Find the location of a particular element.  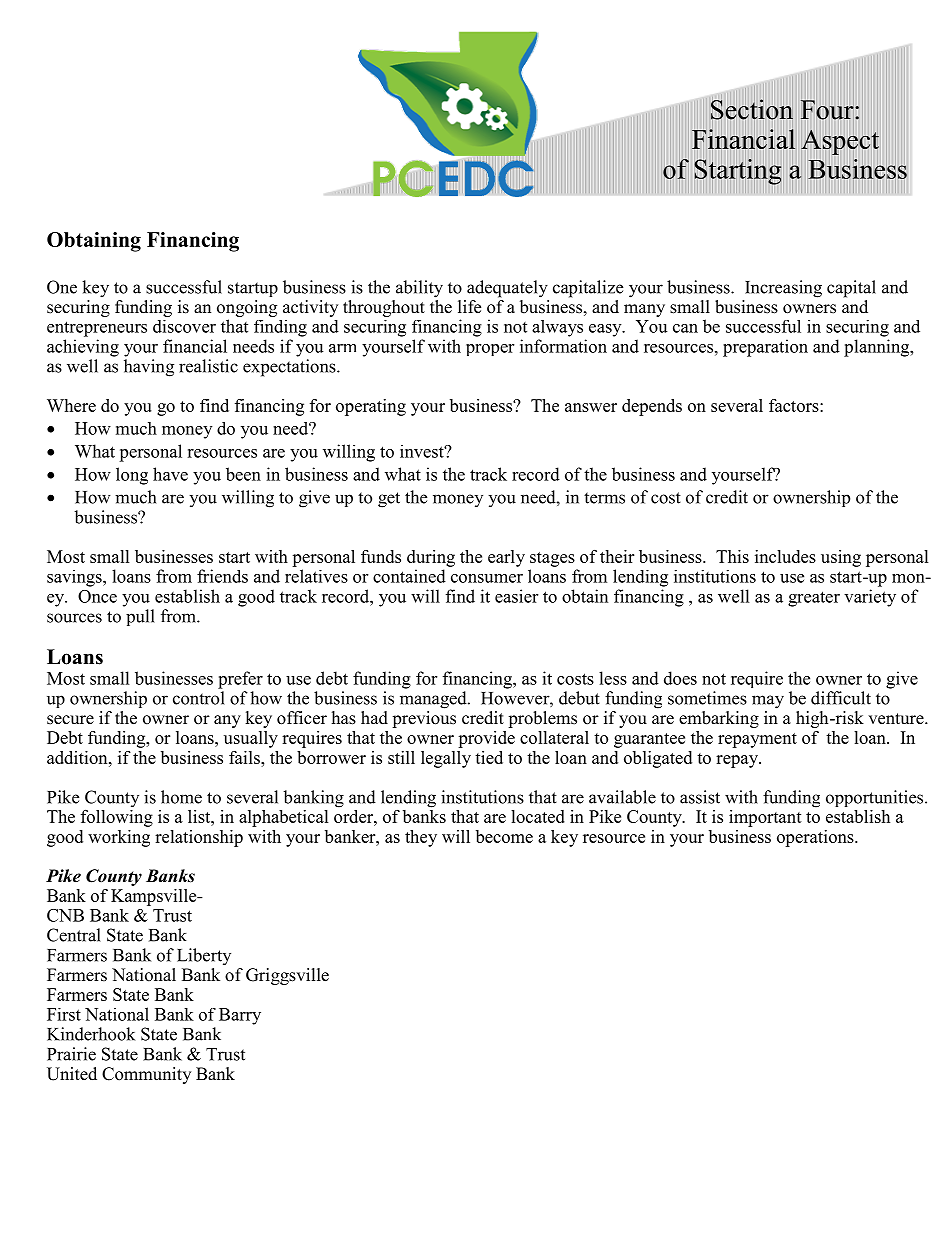

Barry is located at coordinates (240, 1016).
